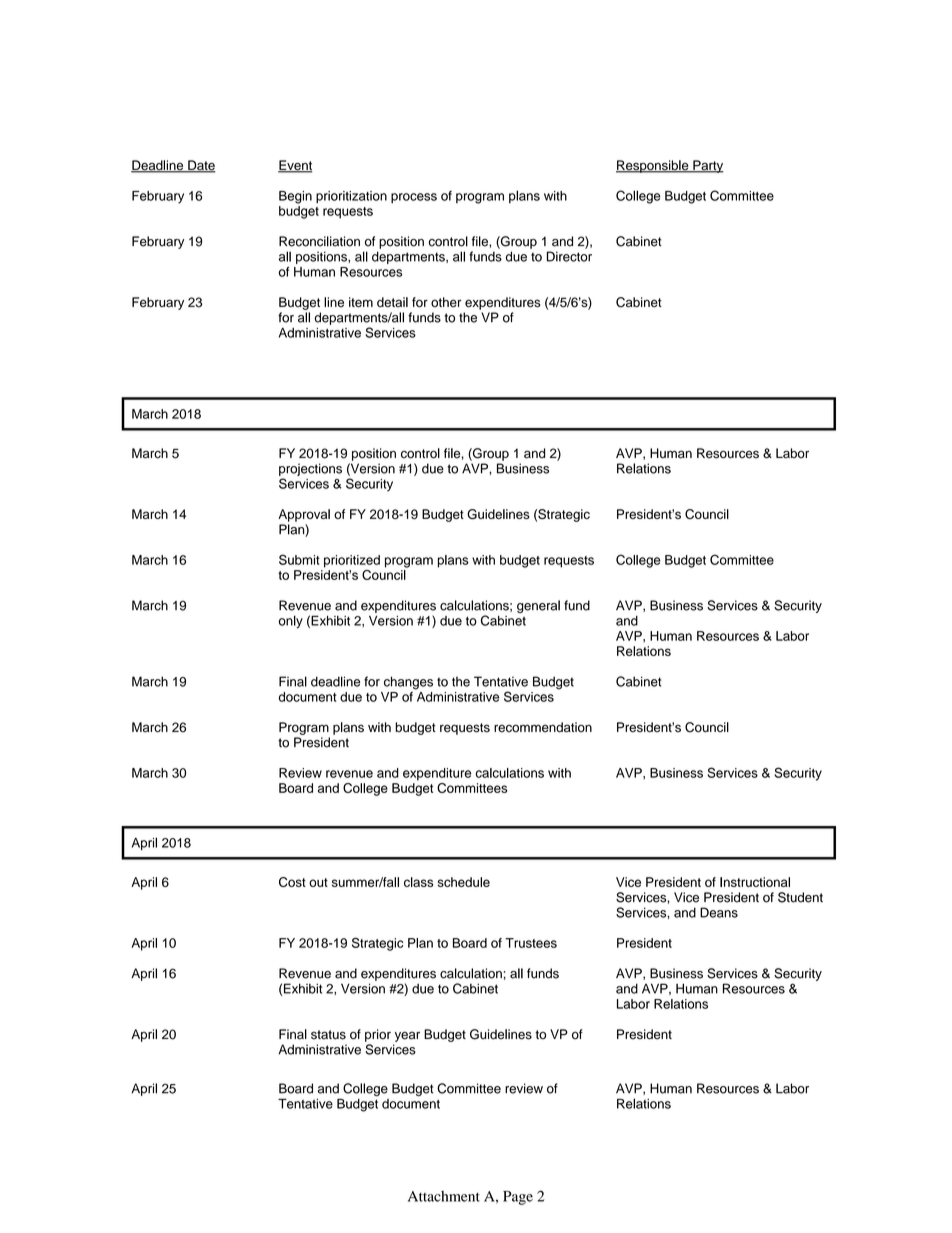  Describe the element at coordinates (328, 1035) in the screenshot. I see `status` at that location.
